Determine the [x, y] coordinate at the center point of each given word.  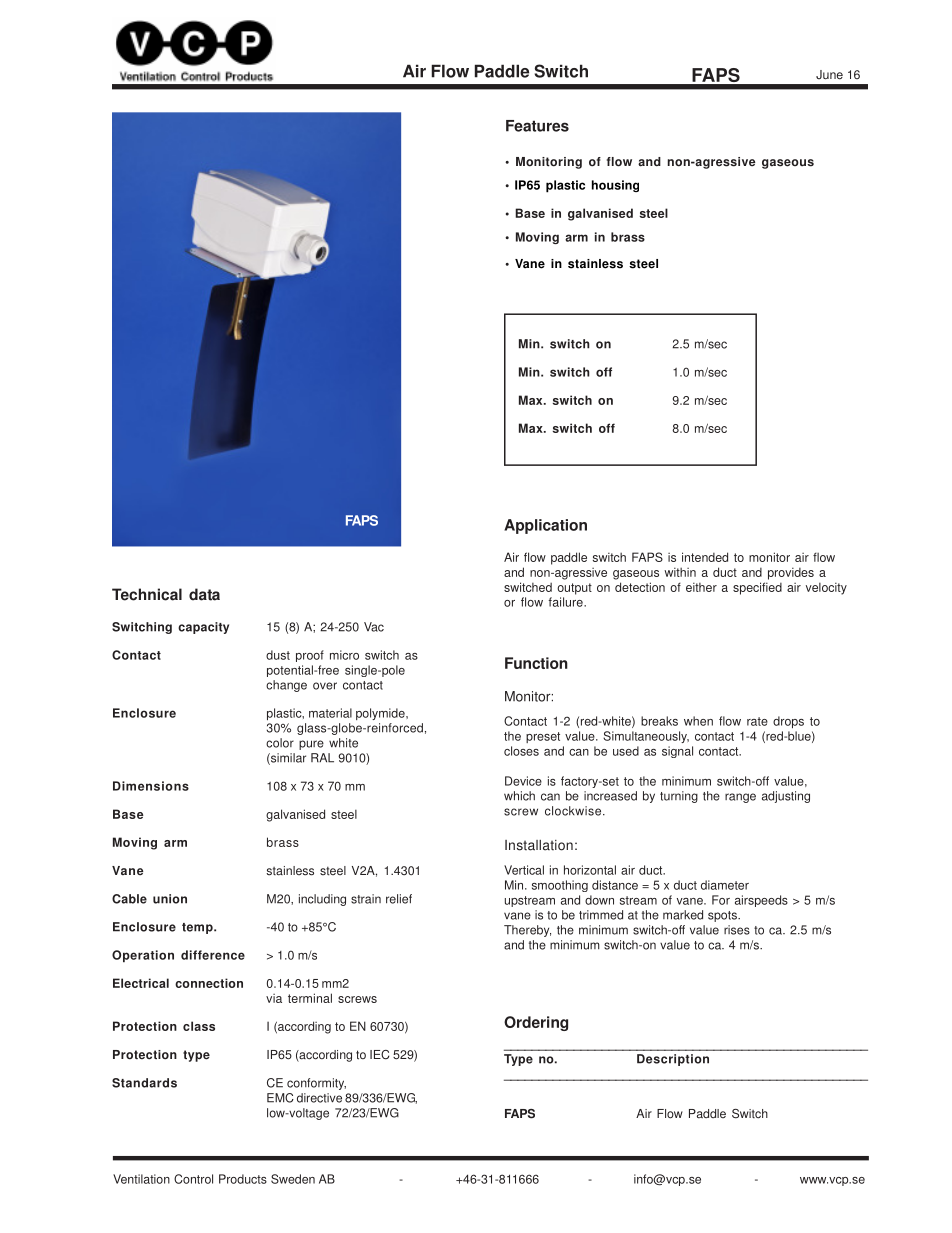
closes [521, 751]
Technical [147, 594]
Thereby [527, 931]
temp [198, 928]
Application [545, 526]
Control [193, 1179]
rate [757, 721]
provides [791, 573]
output [574, 589]
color [280, 743]
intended [705, 557]
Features [537, 126]
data [204, 594]
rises [737, 930]
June [829, 75]
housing [615, 186]
